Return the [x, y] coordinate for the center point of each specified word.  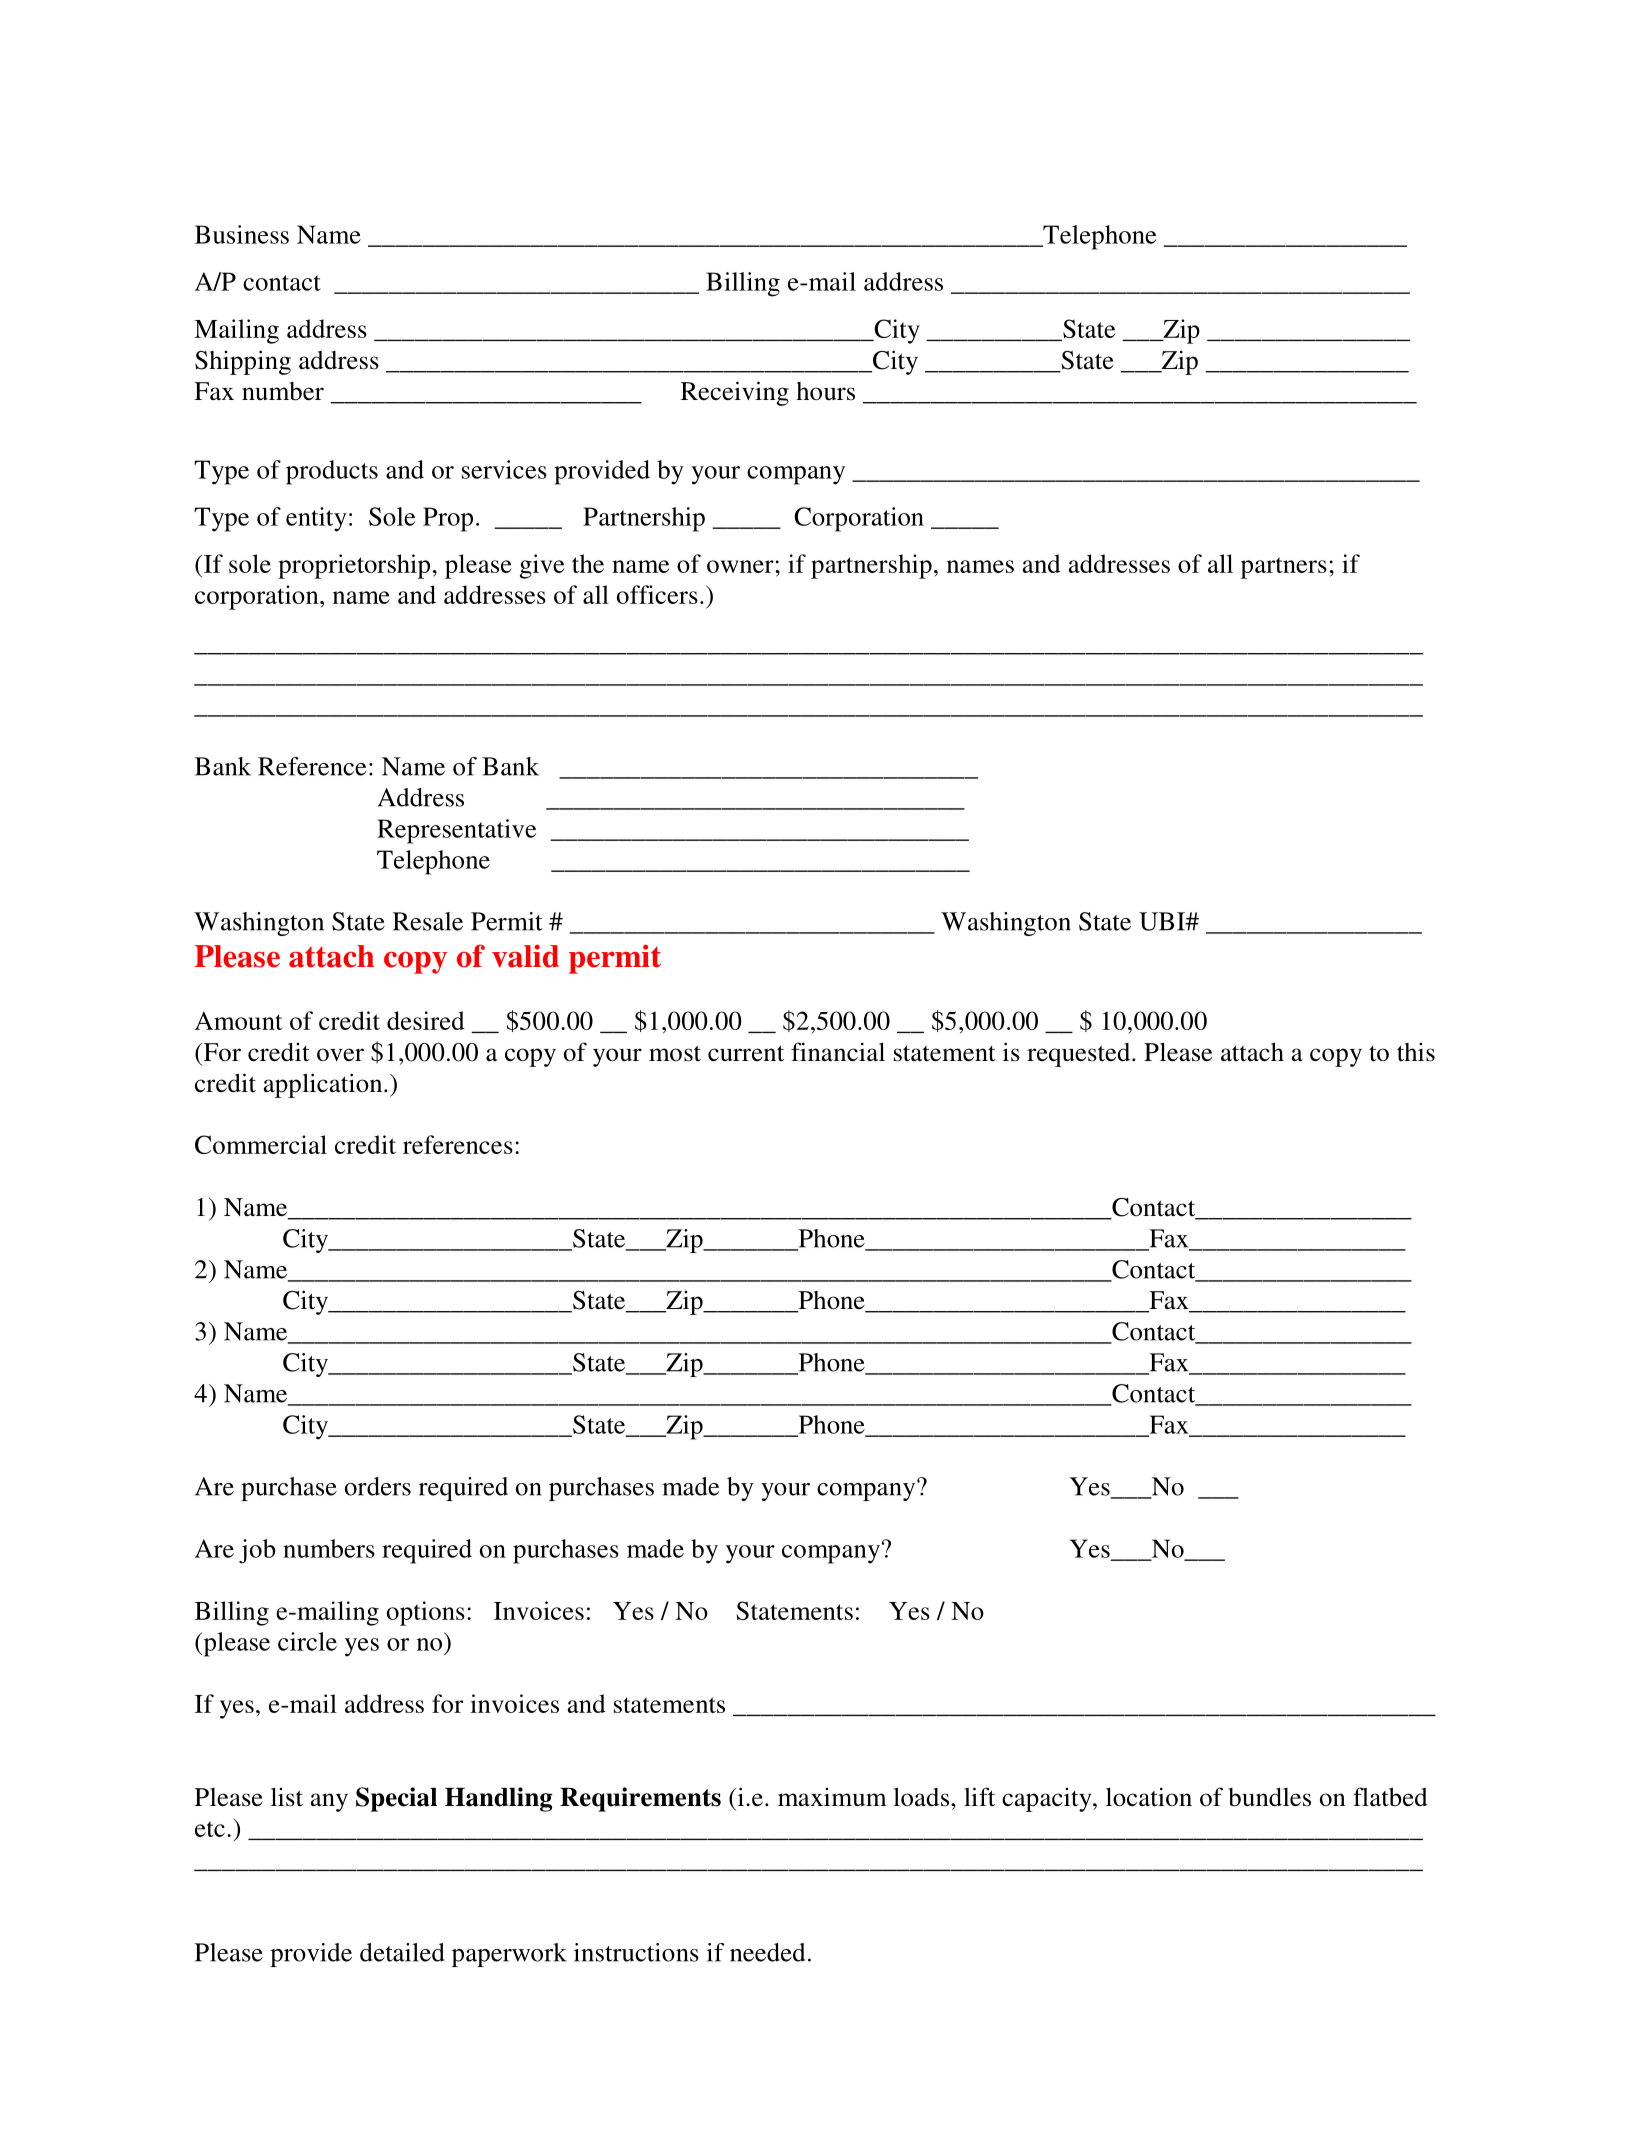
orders [378, 1486]
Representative [456, 831]
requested [1080, 1055]
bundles [1270, 1797]
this [1416, 1052]
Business [242, 234]
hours [825, 391]
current [746, 1054]
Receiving [735, 393]
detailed [402, 1952]
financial [838, 1052]
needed [767, 1952]
